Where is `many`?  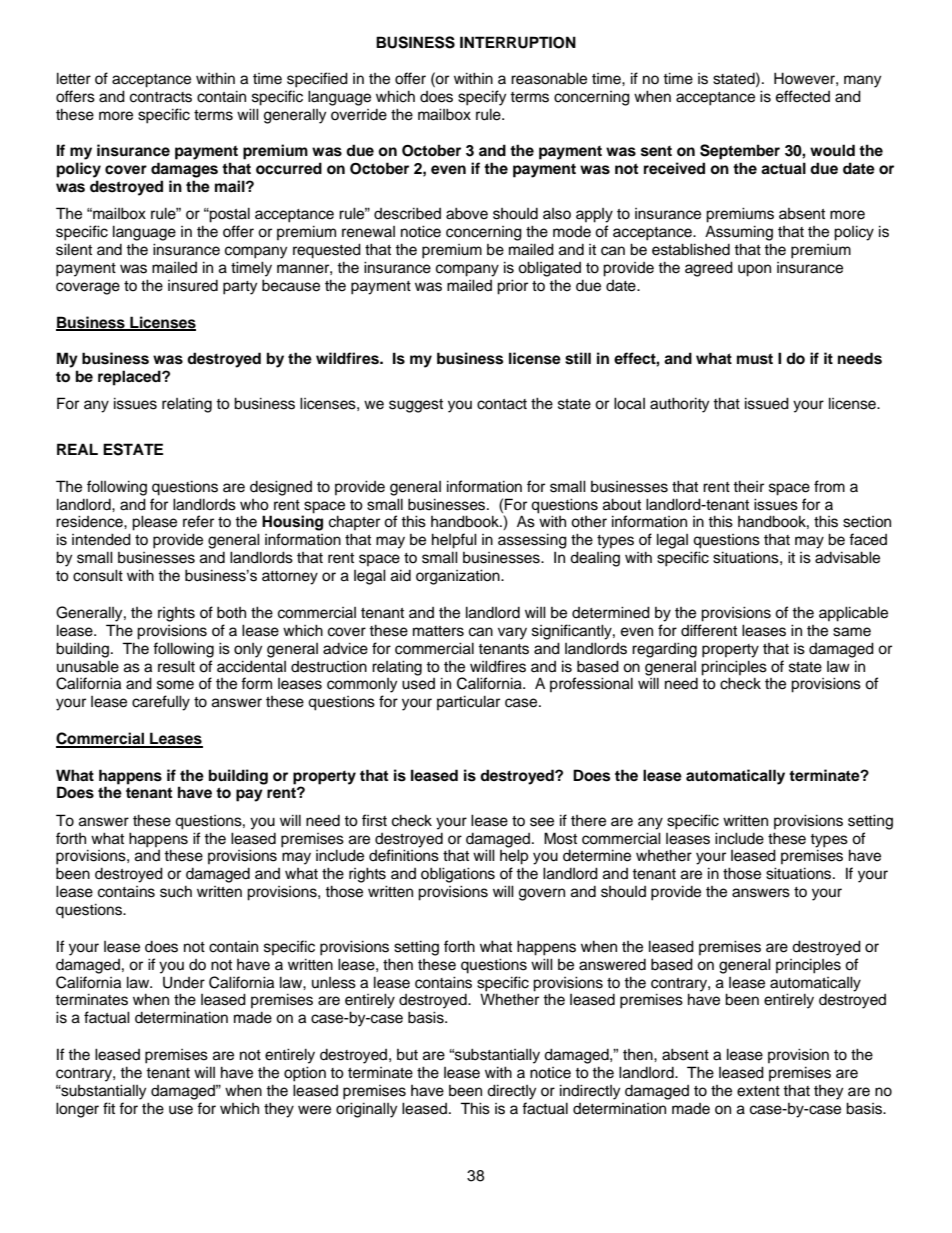 many is located at coordinates (862, 81).
